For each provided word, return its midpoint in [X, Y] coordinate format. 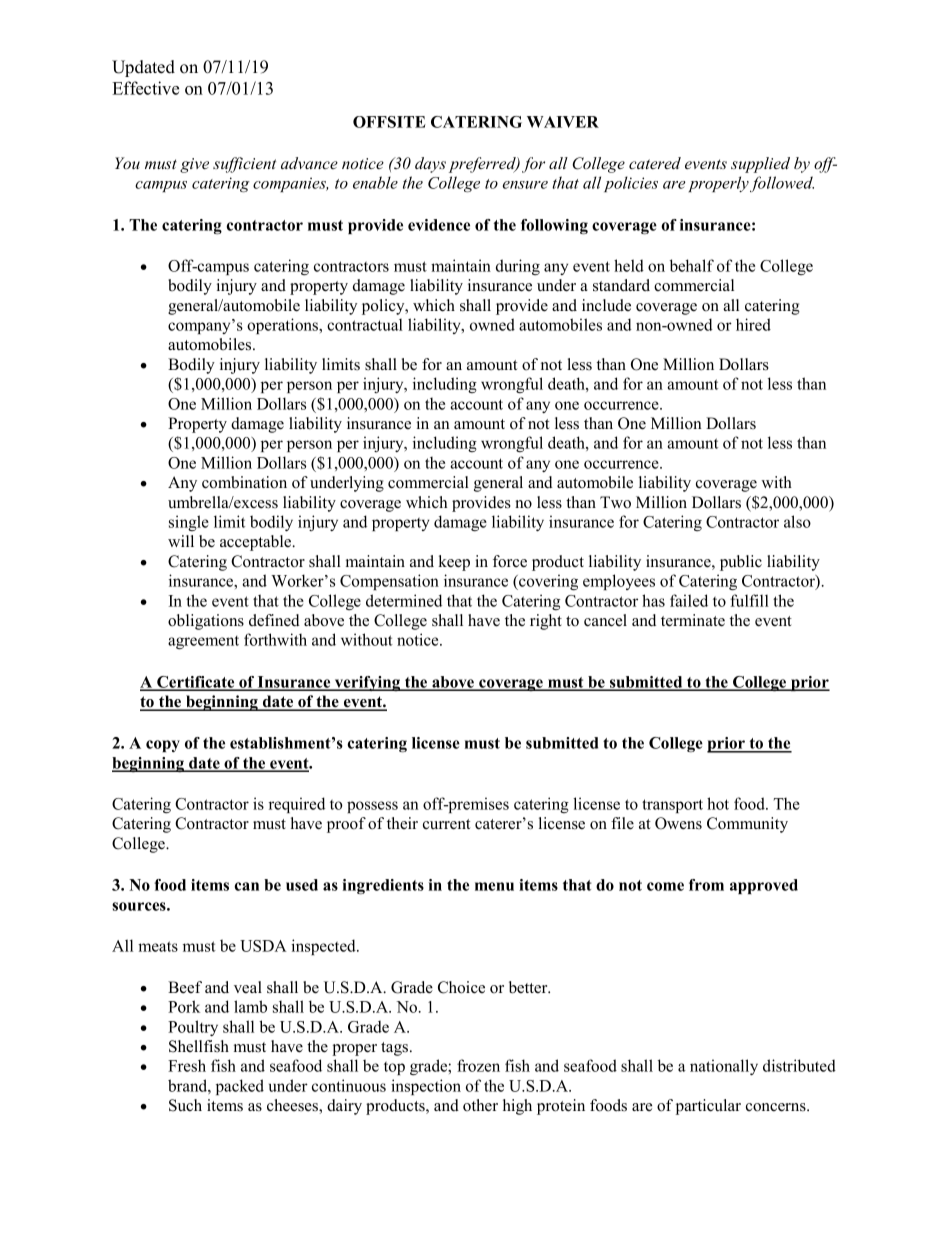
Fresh [187, 1065]
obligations [206, 622]
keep [454, 563]
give [194, 165]
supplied [760, 165]
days [430, 165]
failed [689, 600]
